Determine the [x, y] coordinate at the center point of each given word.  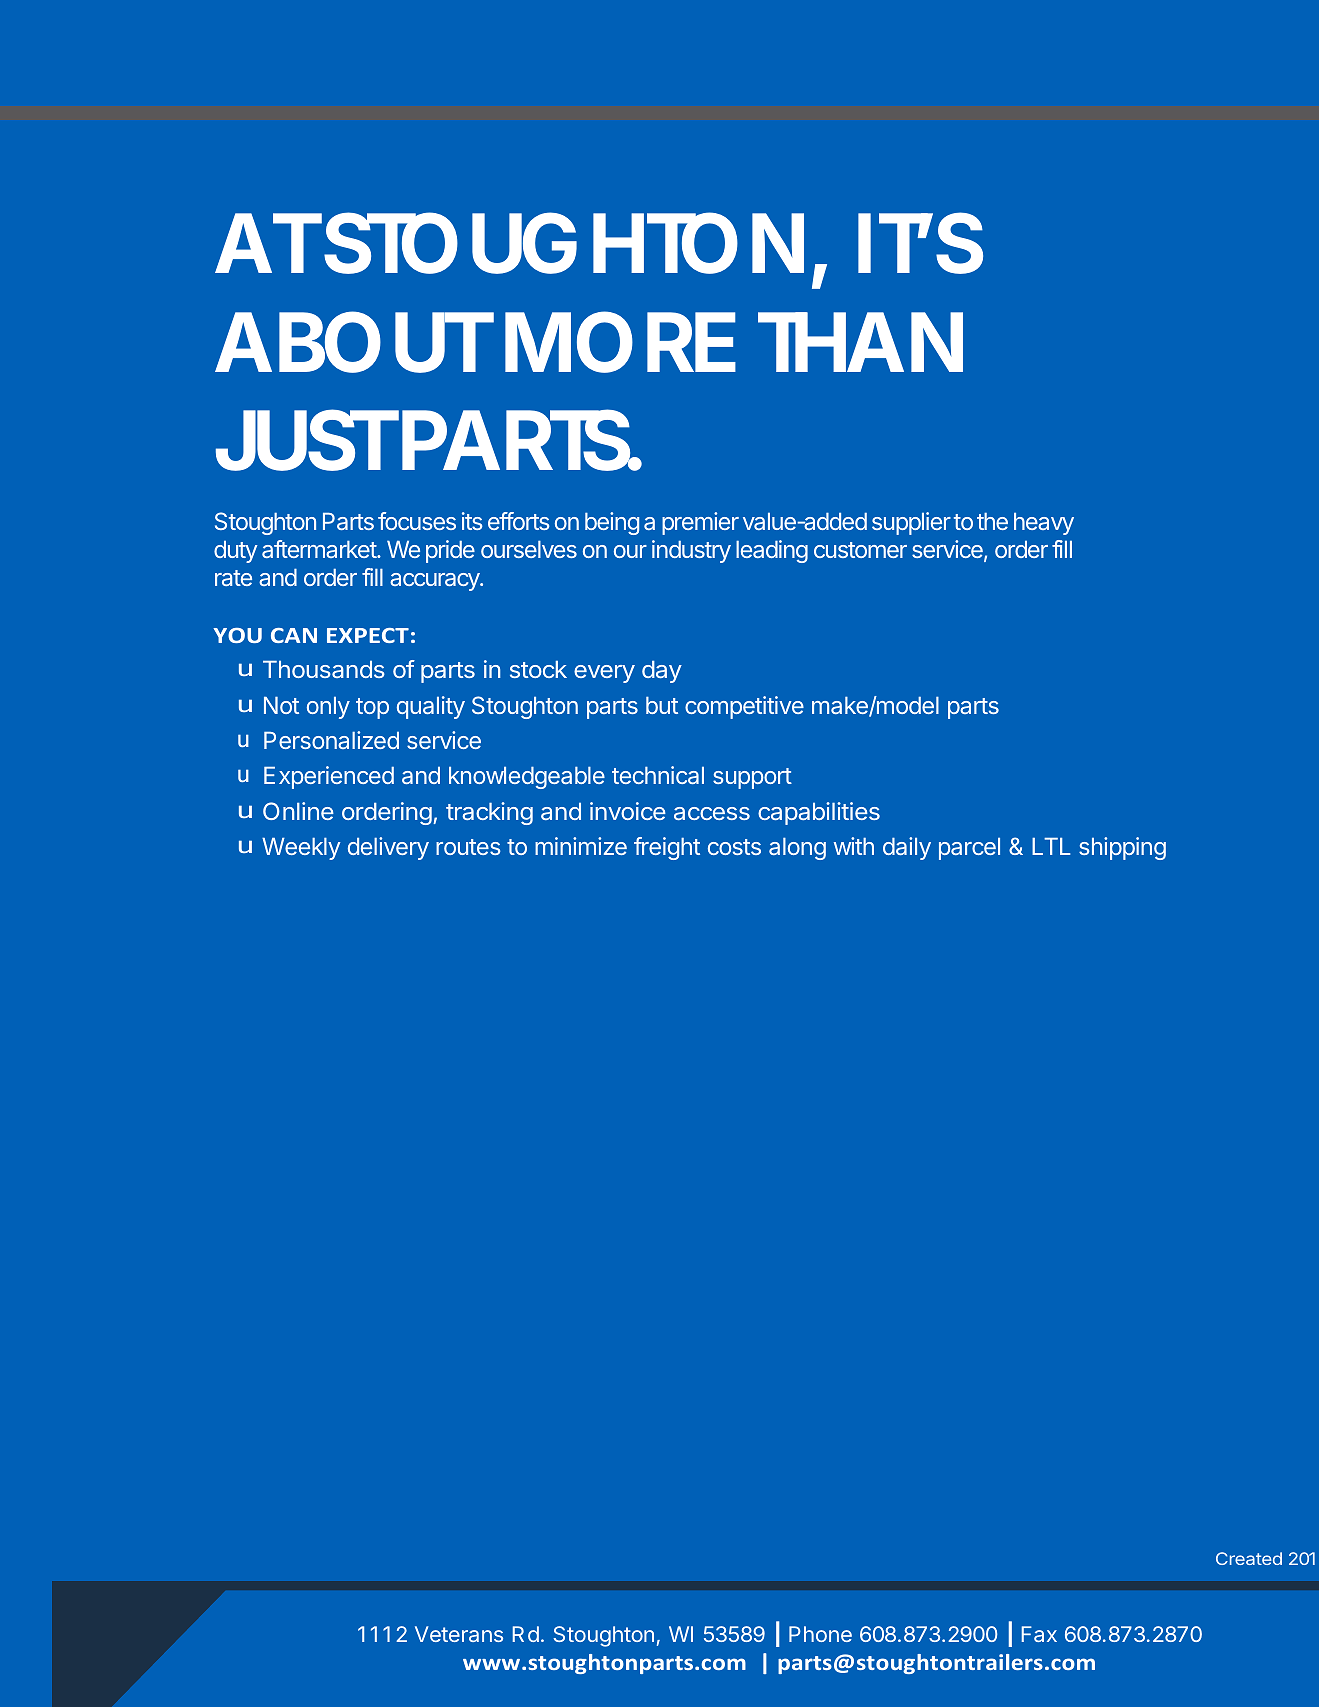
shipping [1122, 848]
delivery [388, 848]
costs [734, 847]
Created [1249, 1558]
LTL [1051, 846]
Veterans [459, 1634]
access [712, 813]
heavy [1044, 523]
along [797, 848]
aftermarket [320, 549]
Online [298, 811]
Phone [820, 1634]
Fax [1039, 1634]
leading [772, 551]
